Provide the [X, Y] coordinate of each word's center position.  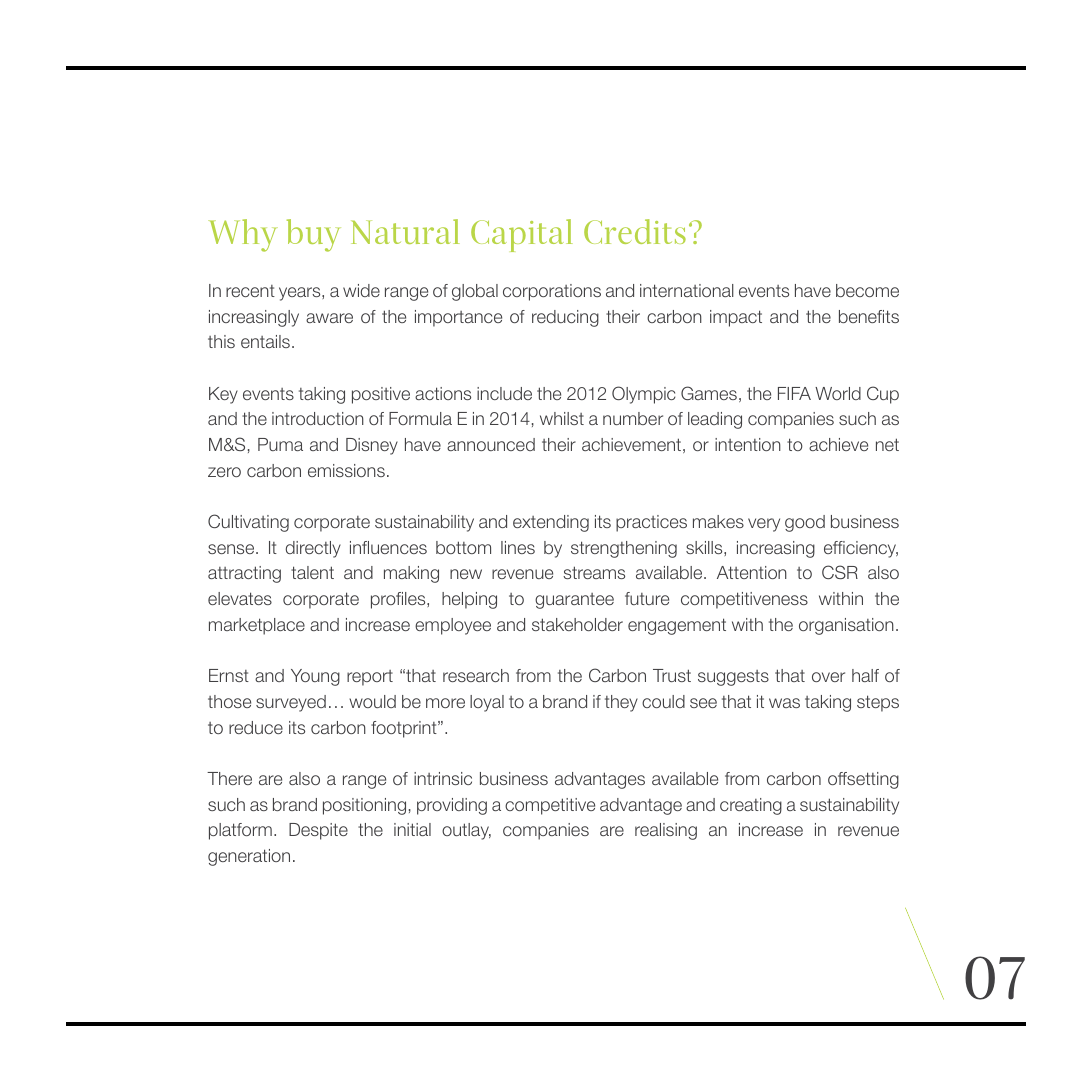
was [784, 703]
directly [313, 549]
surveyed [291, 703]
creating [751, 806]
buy [314, 235]
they [621, 703]
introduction [318, 418]
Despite [318, 831]
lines [518, 547]
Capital [522, 235]
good [805, 523]
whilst [562, 418]
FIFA [794, 393]
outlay [466, 831]
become [867, 290]
